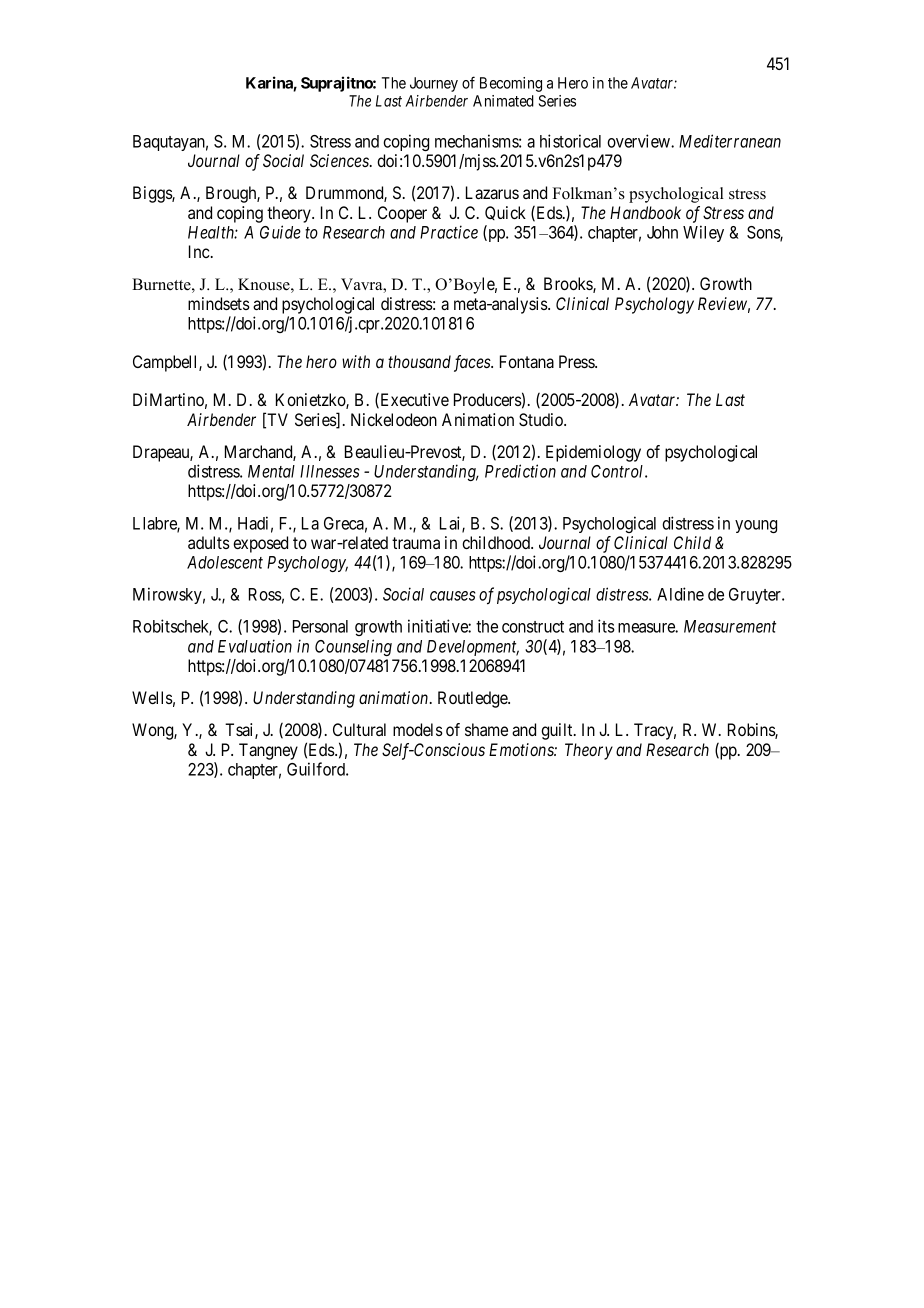 This document has width=924, height=1308. Describe the element at coordinates (340, 160) in the document. I see `Sciences` at that location.
